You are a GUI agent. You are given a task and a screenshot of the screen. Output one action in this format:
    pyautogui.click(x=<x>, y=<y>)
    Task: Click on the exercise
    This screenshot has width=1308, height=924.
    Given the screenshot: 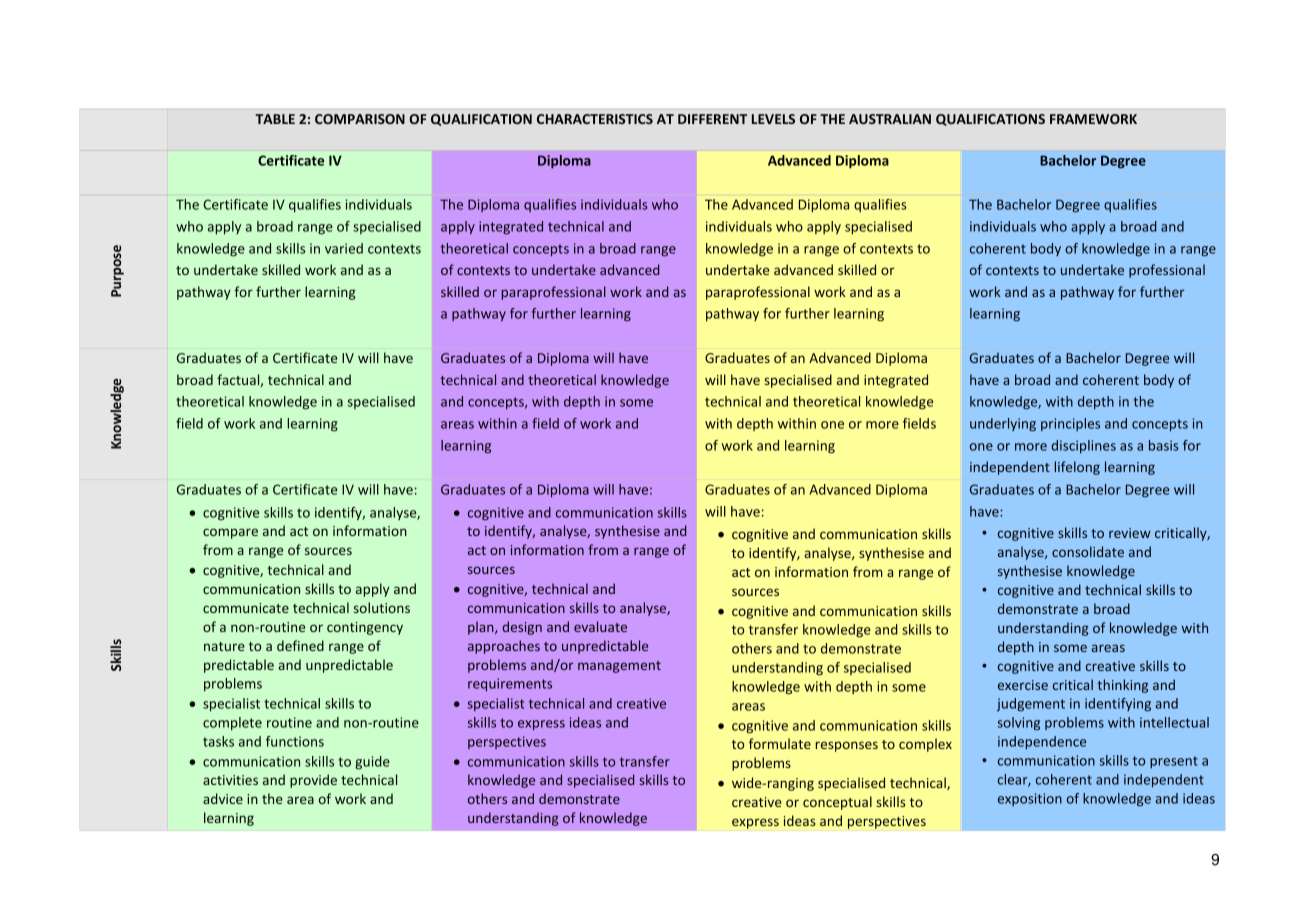 What is the action you would take?
    pyautogui.click(x=1023, y=685)
